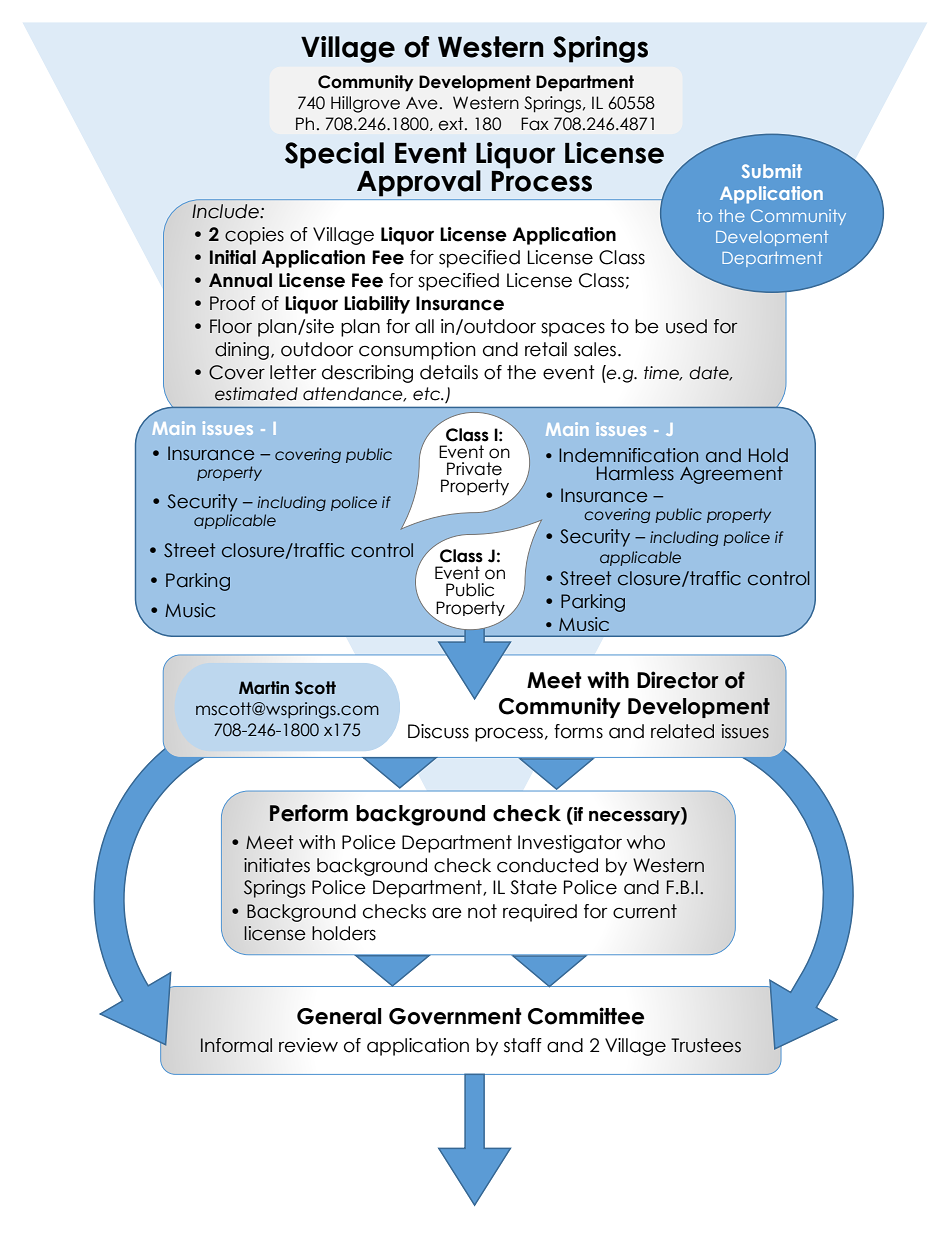 The width and height of the image is (952, 1233). Describe the element at coordinates (264, 688) in the image. I see `Martin` at that location.
